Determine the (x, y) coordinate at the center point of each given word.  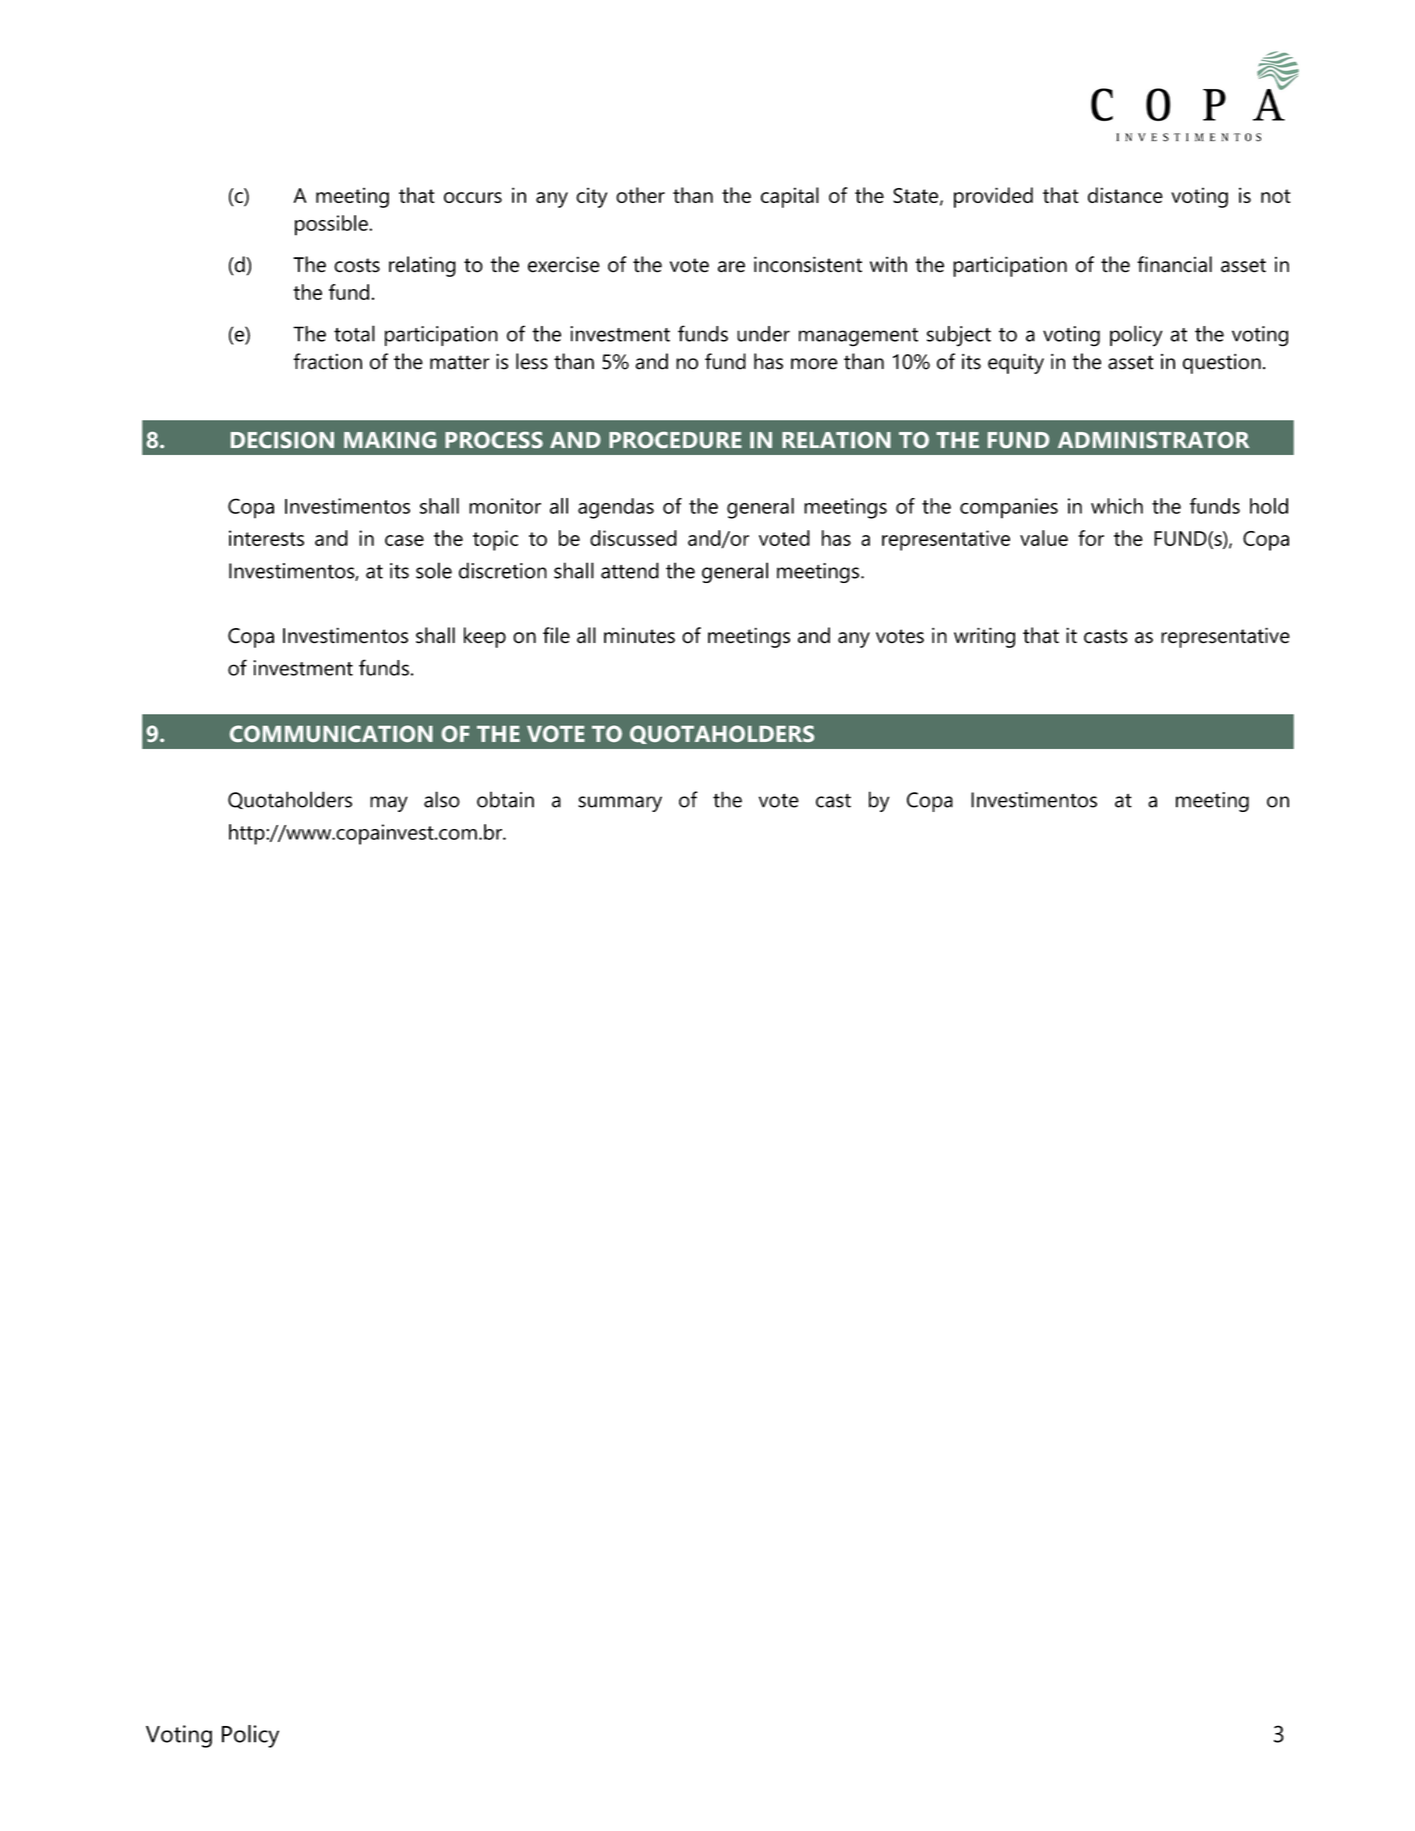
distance (1125, 195)
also (442, 799)
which (1117, 506)
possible (332, 225)
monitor (505, 506)
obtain (505, 799)
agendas (616, 508)
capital (790, 197)
